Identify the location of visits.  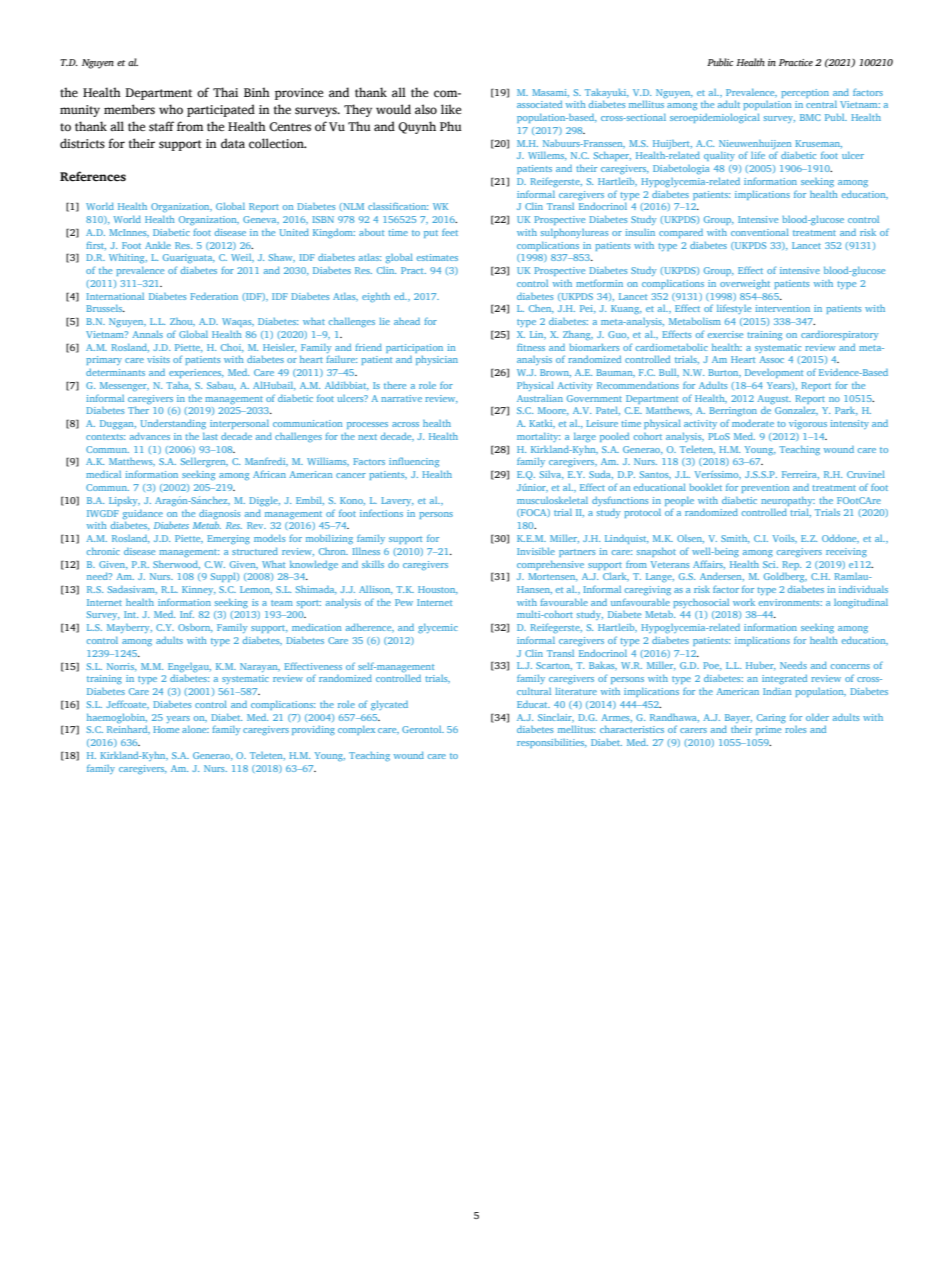
(158, 359).
